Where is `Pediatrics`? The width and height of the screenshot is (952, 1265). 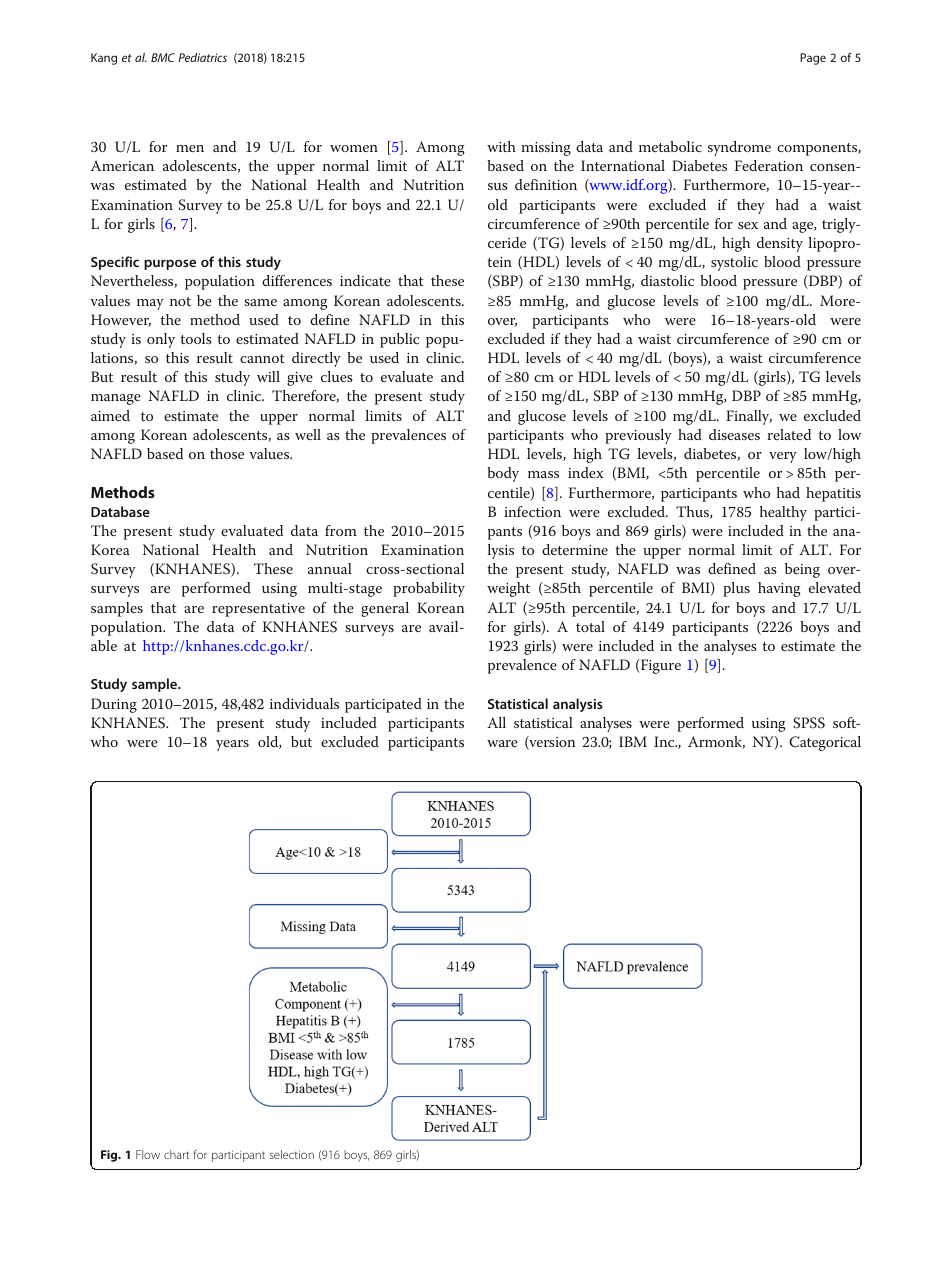 Pediatrics is located at coordinates (202, 57).
